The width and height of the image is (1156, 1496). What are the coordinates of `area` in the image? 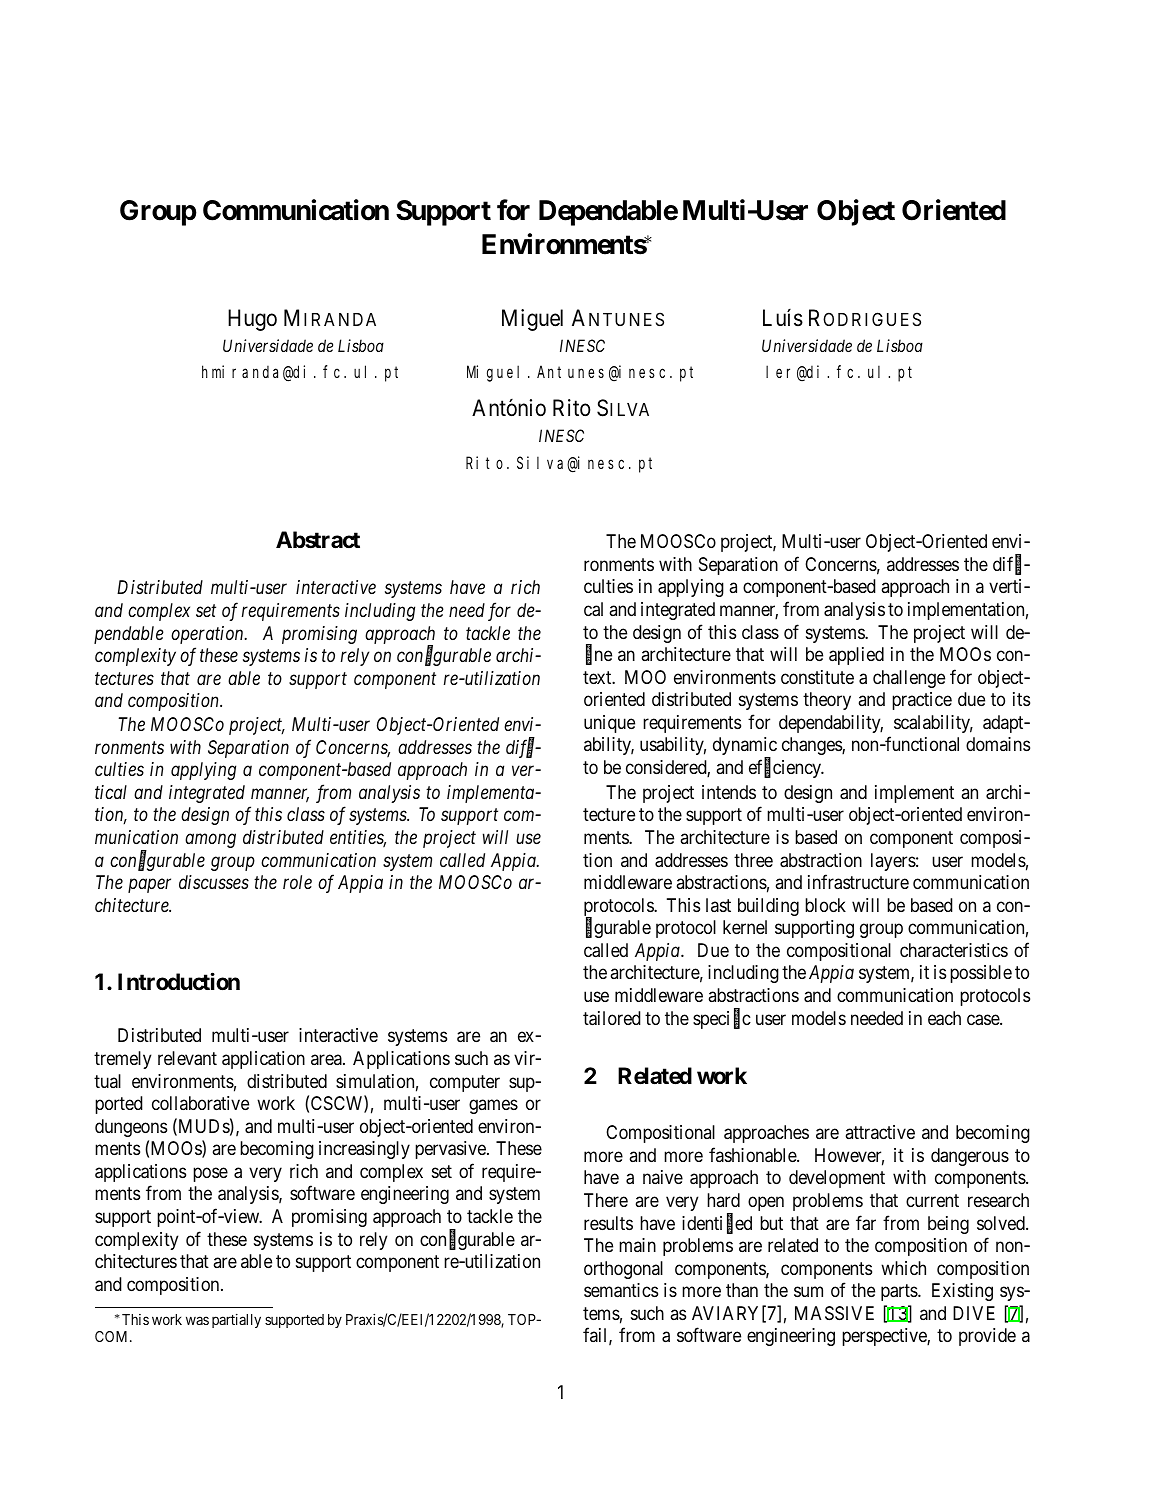 It's located at (327, 1059).
